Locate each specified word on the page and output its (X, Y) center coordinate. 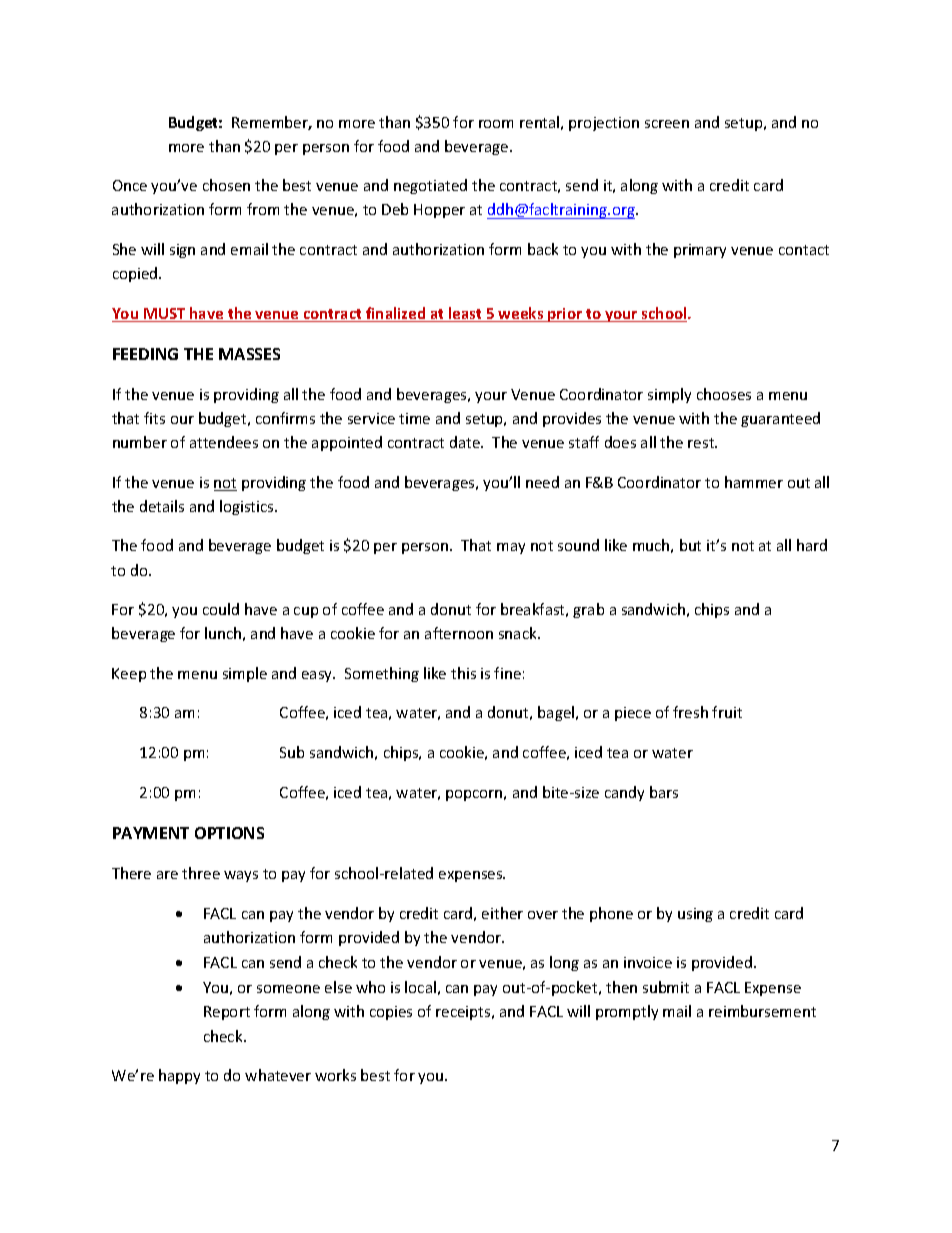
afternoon (459, 633)
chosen (226, 185)
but (690, 545)
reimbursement (762, 1011)
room (496, 124)
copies (391, 1013)
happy (179, 1076)
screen (667, 124)
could (221, 609)
